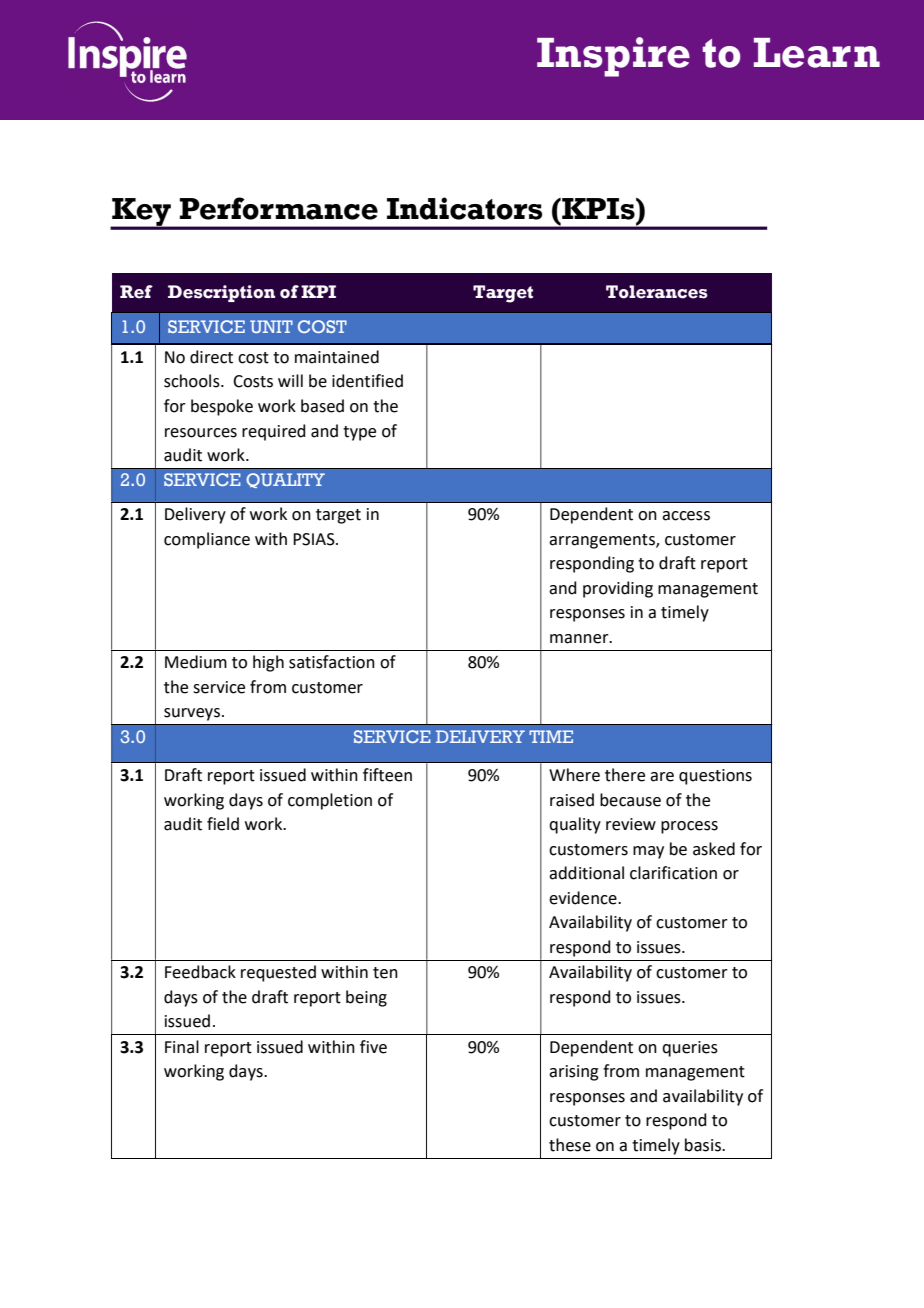  Describe the element at coordinates (207, 540) in the screenshot. I see `compliance` at that location.
